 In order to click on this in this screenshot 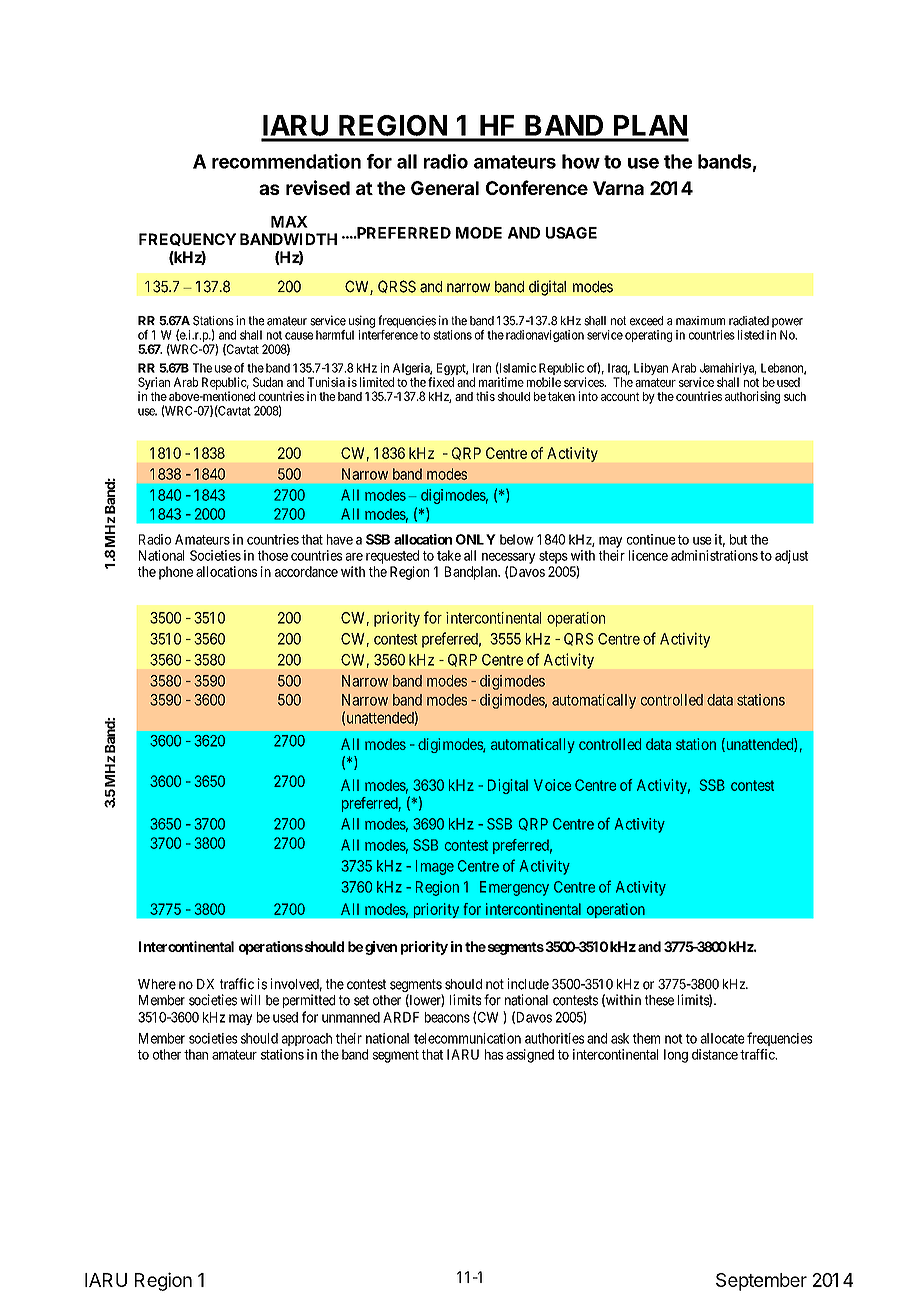, I will do `click(485, 396)`.
